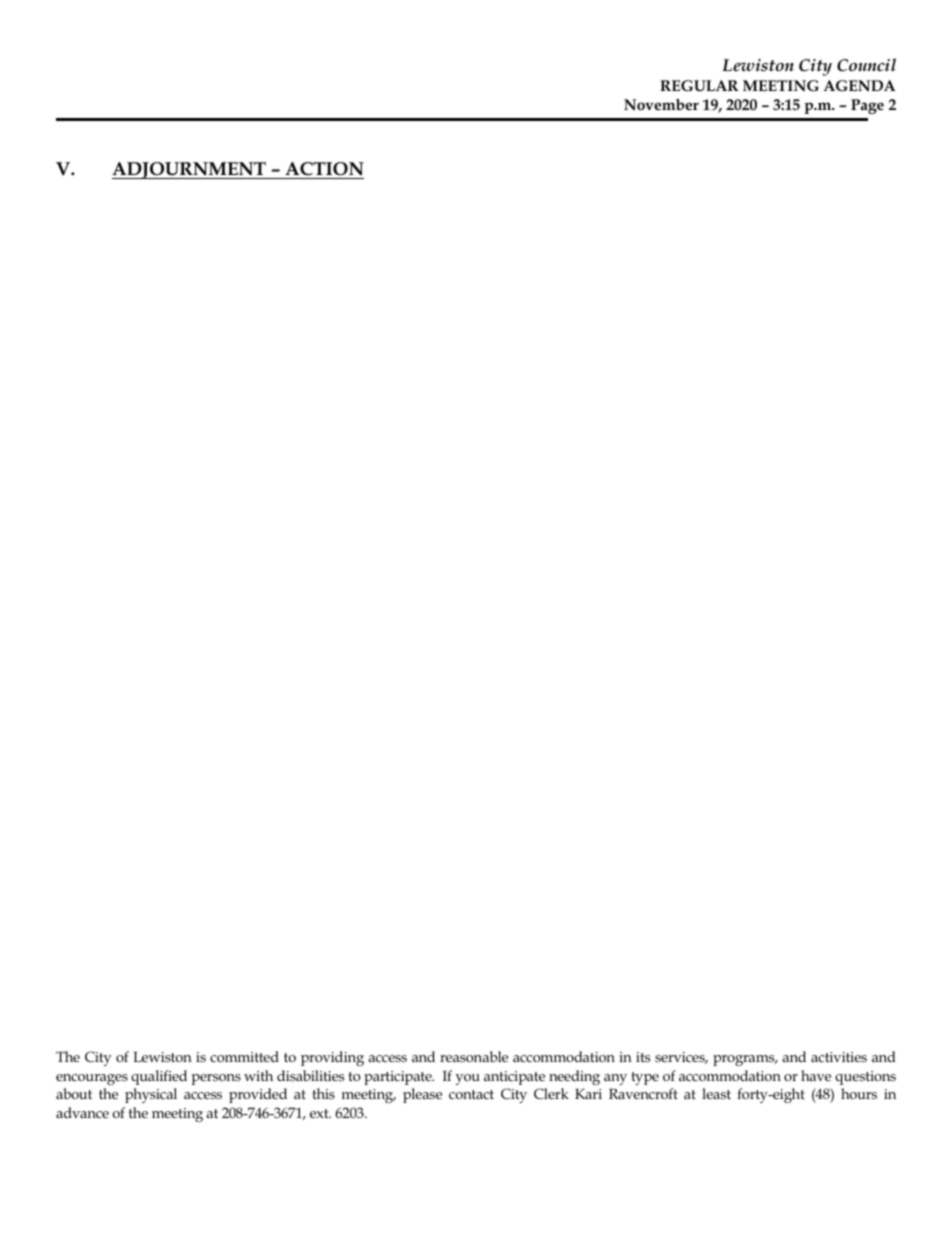 This screenshot has width=952, height=1233. I want to click on ACTION, so click(324, 169).
